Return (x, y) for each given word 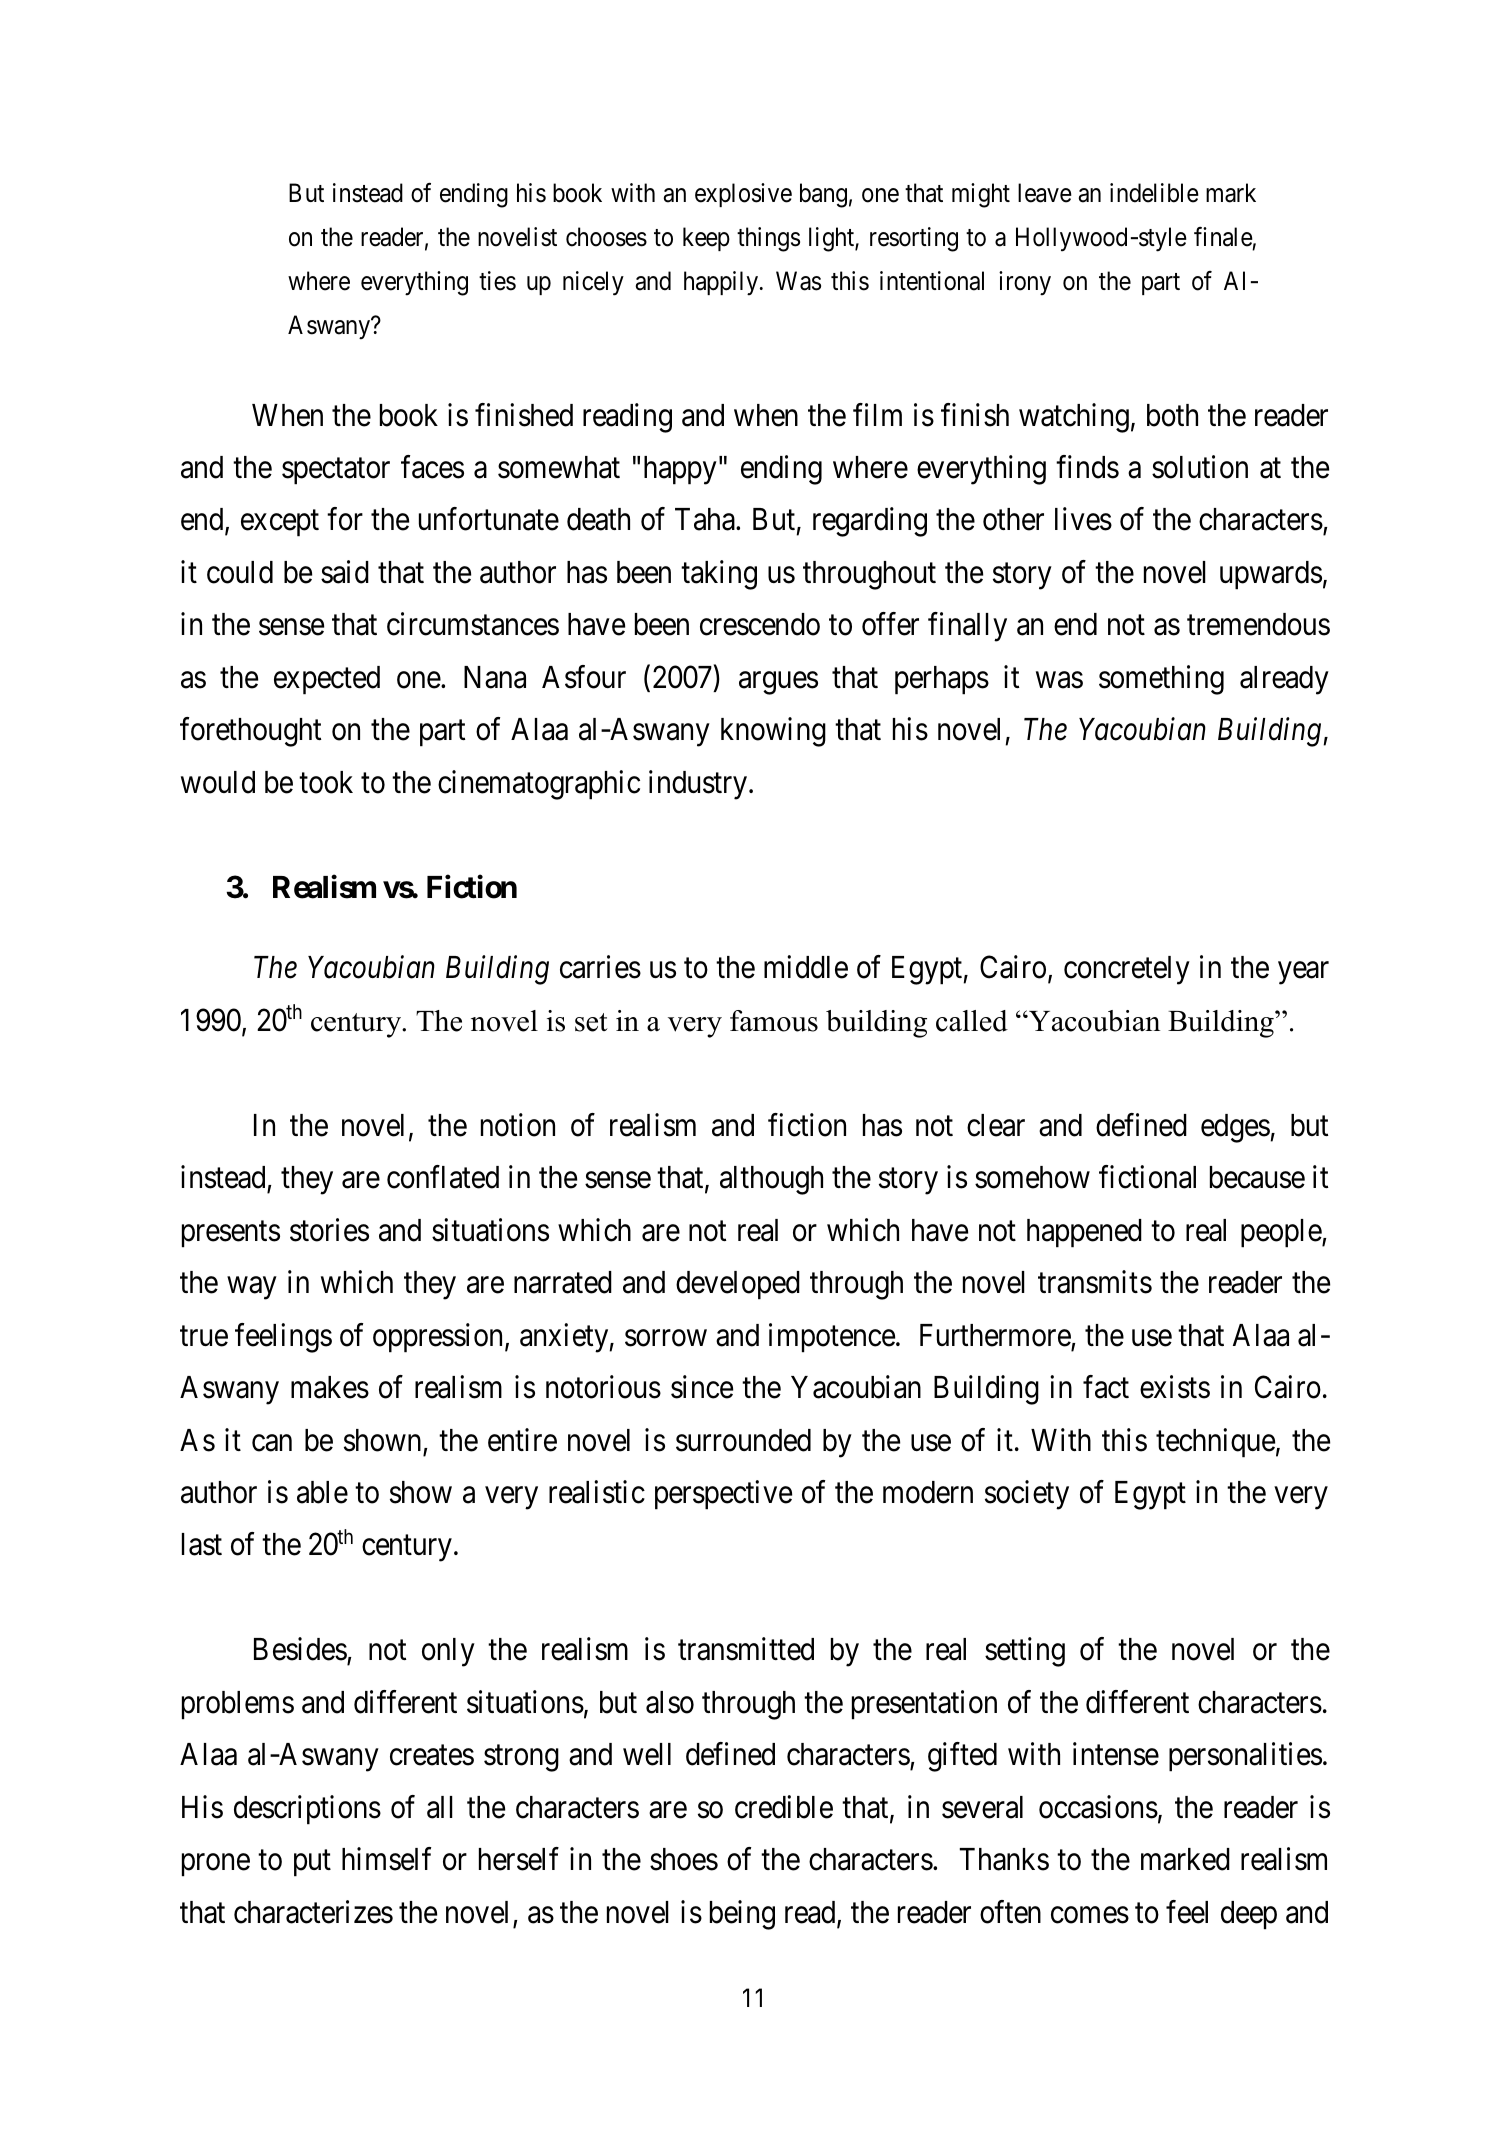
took (326, 782)
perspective (723, 1495)
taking (719, 575)
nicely (593, 283)
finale (1223, 237)
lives (1083, 519)
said (345, 572)
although (771, 1180)
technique (1215, 1443)
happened (1084, 1233)
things (768, 239)
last (202, 1544)
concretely (1127, 970)
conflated (443, 1177)
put (312, 1864)
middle (806, 967)
